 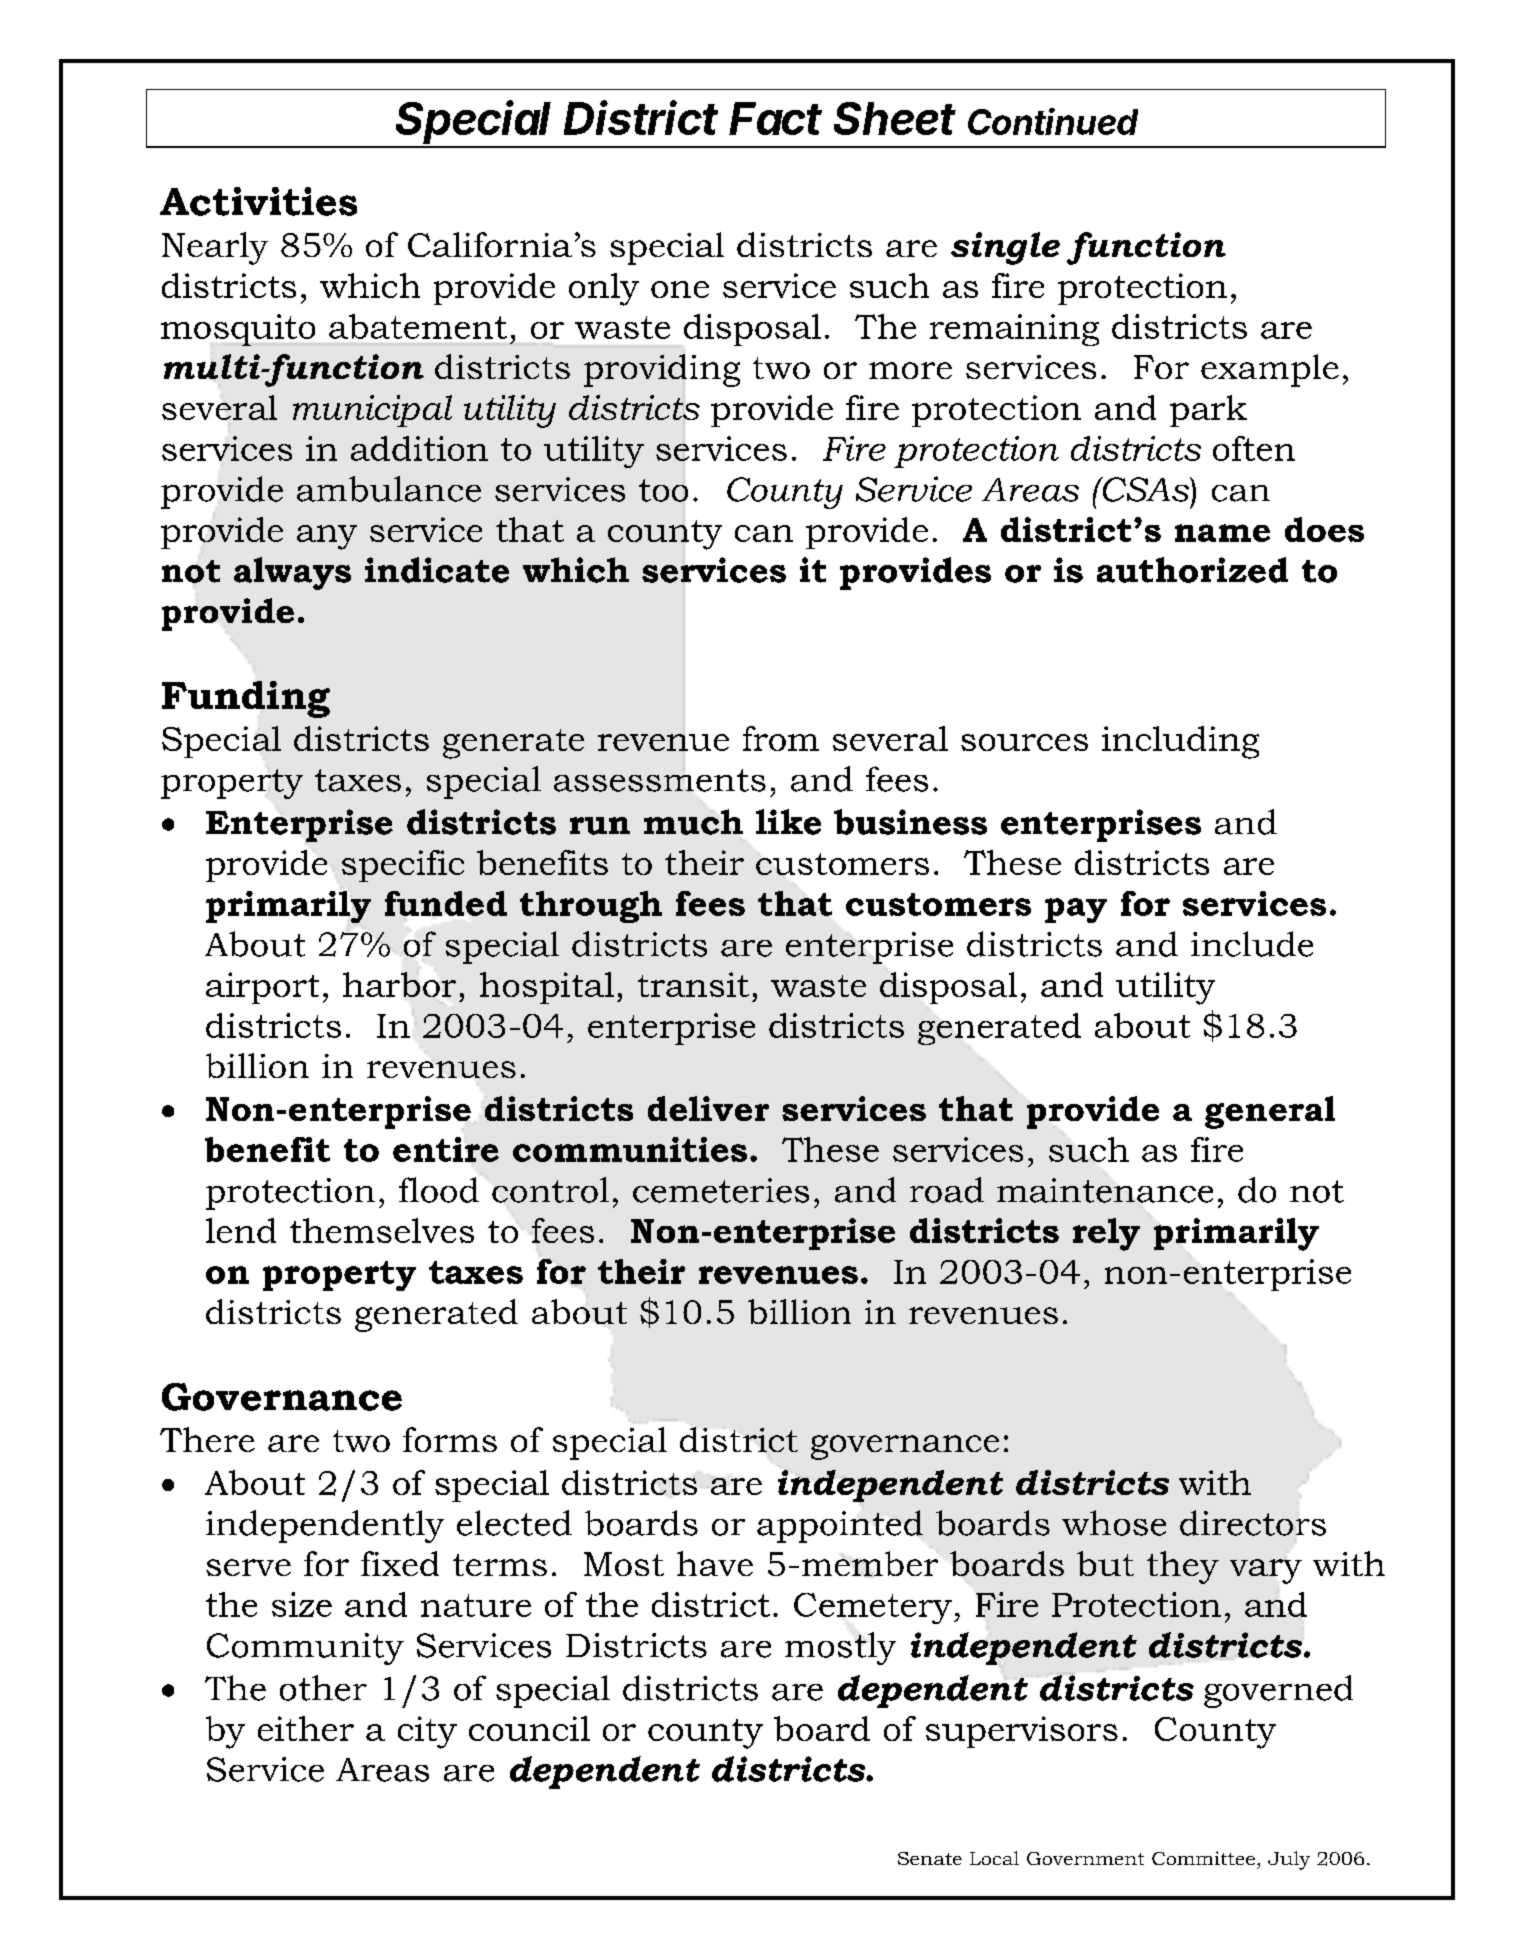 What do you see at coordinates (775, 118) in the screenshot?
I see `Fact` at bounding box center [775, 118].
